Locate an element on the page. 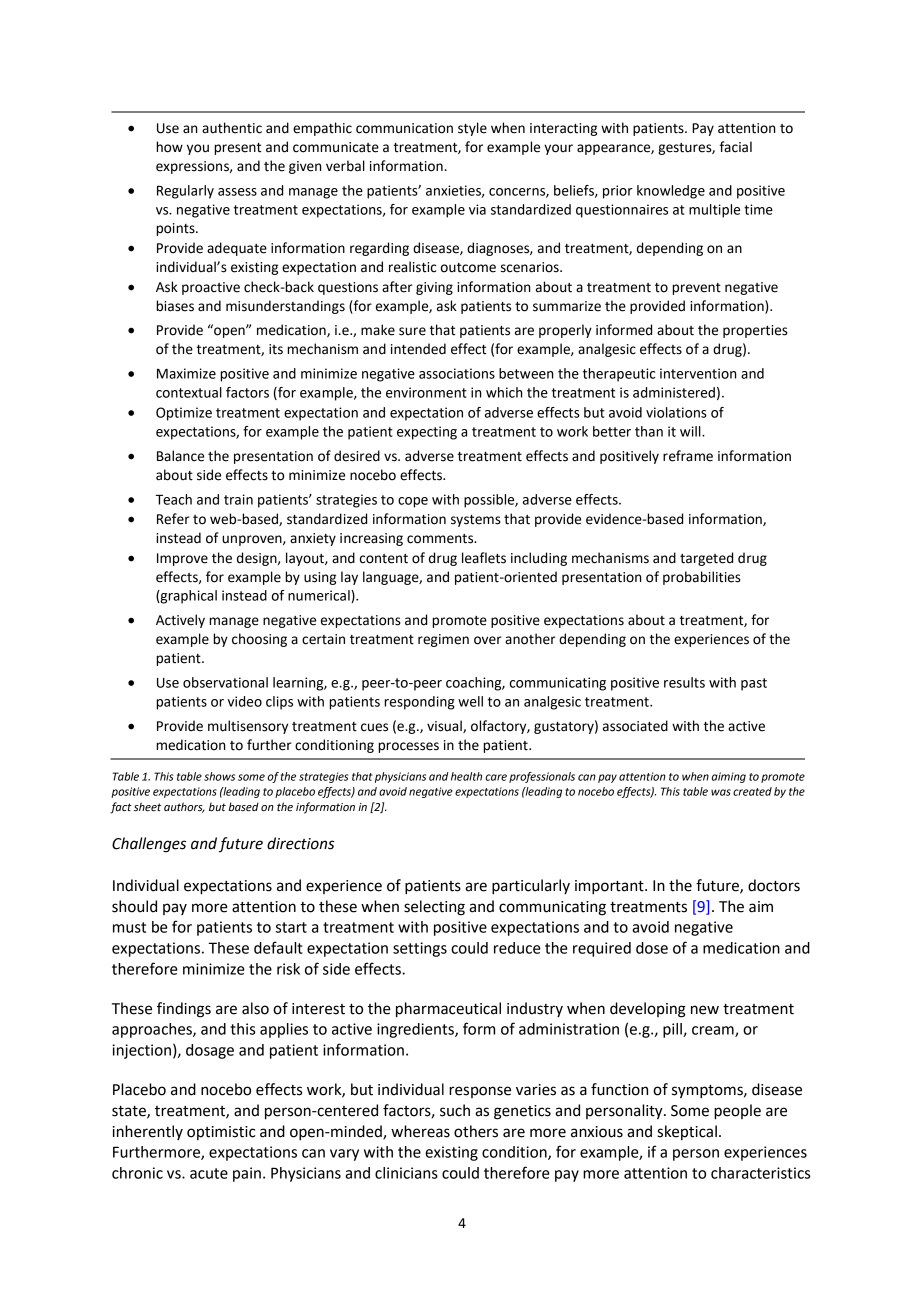 The width and height of the document is (924, 1308). skeptical is located at coordinates (687, 1132).
